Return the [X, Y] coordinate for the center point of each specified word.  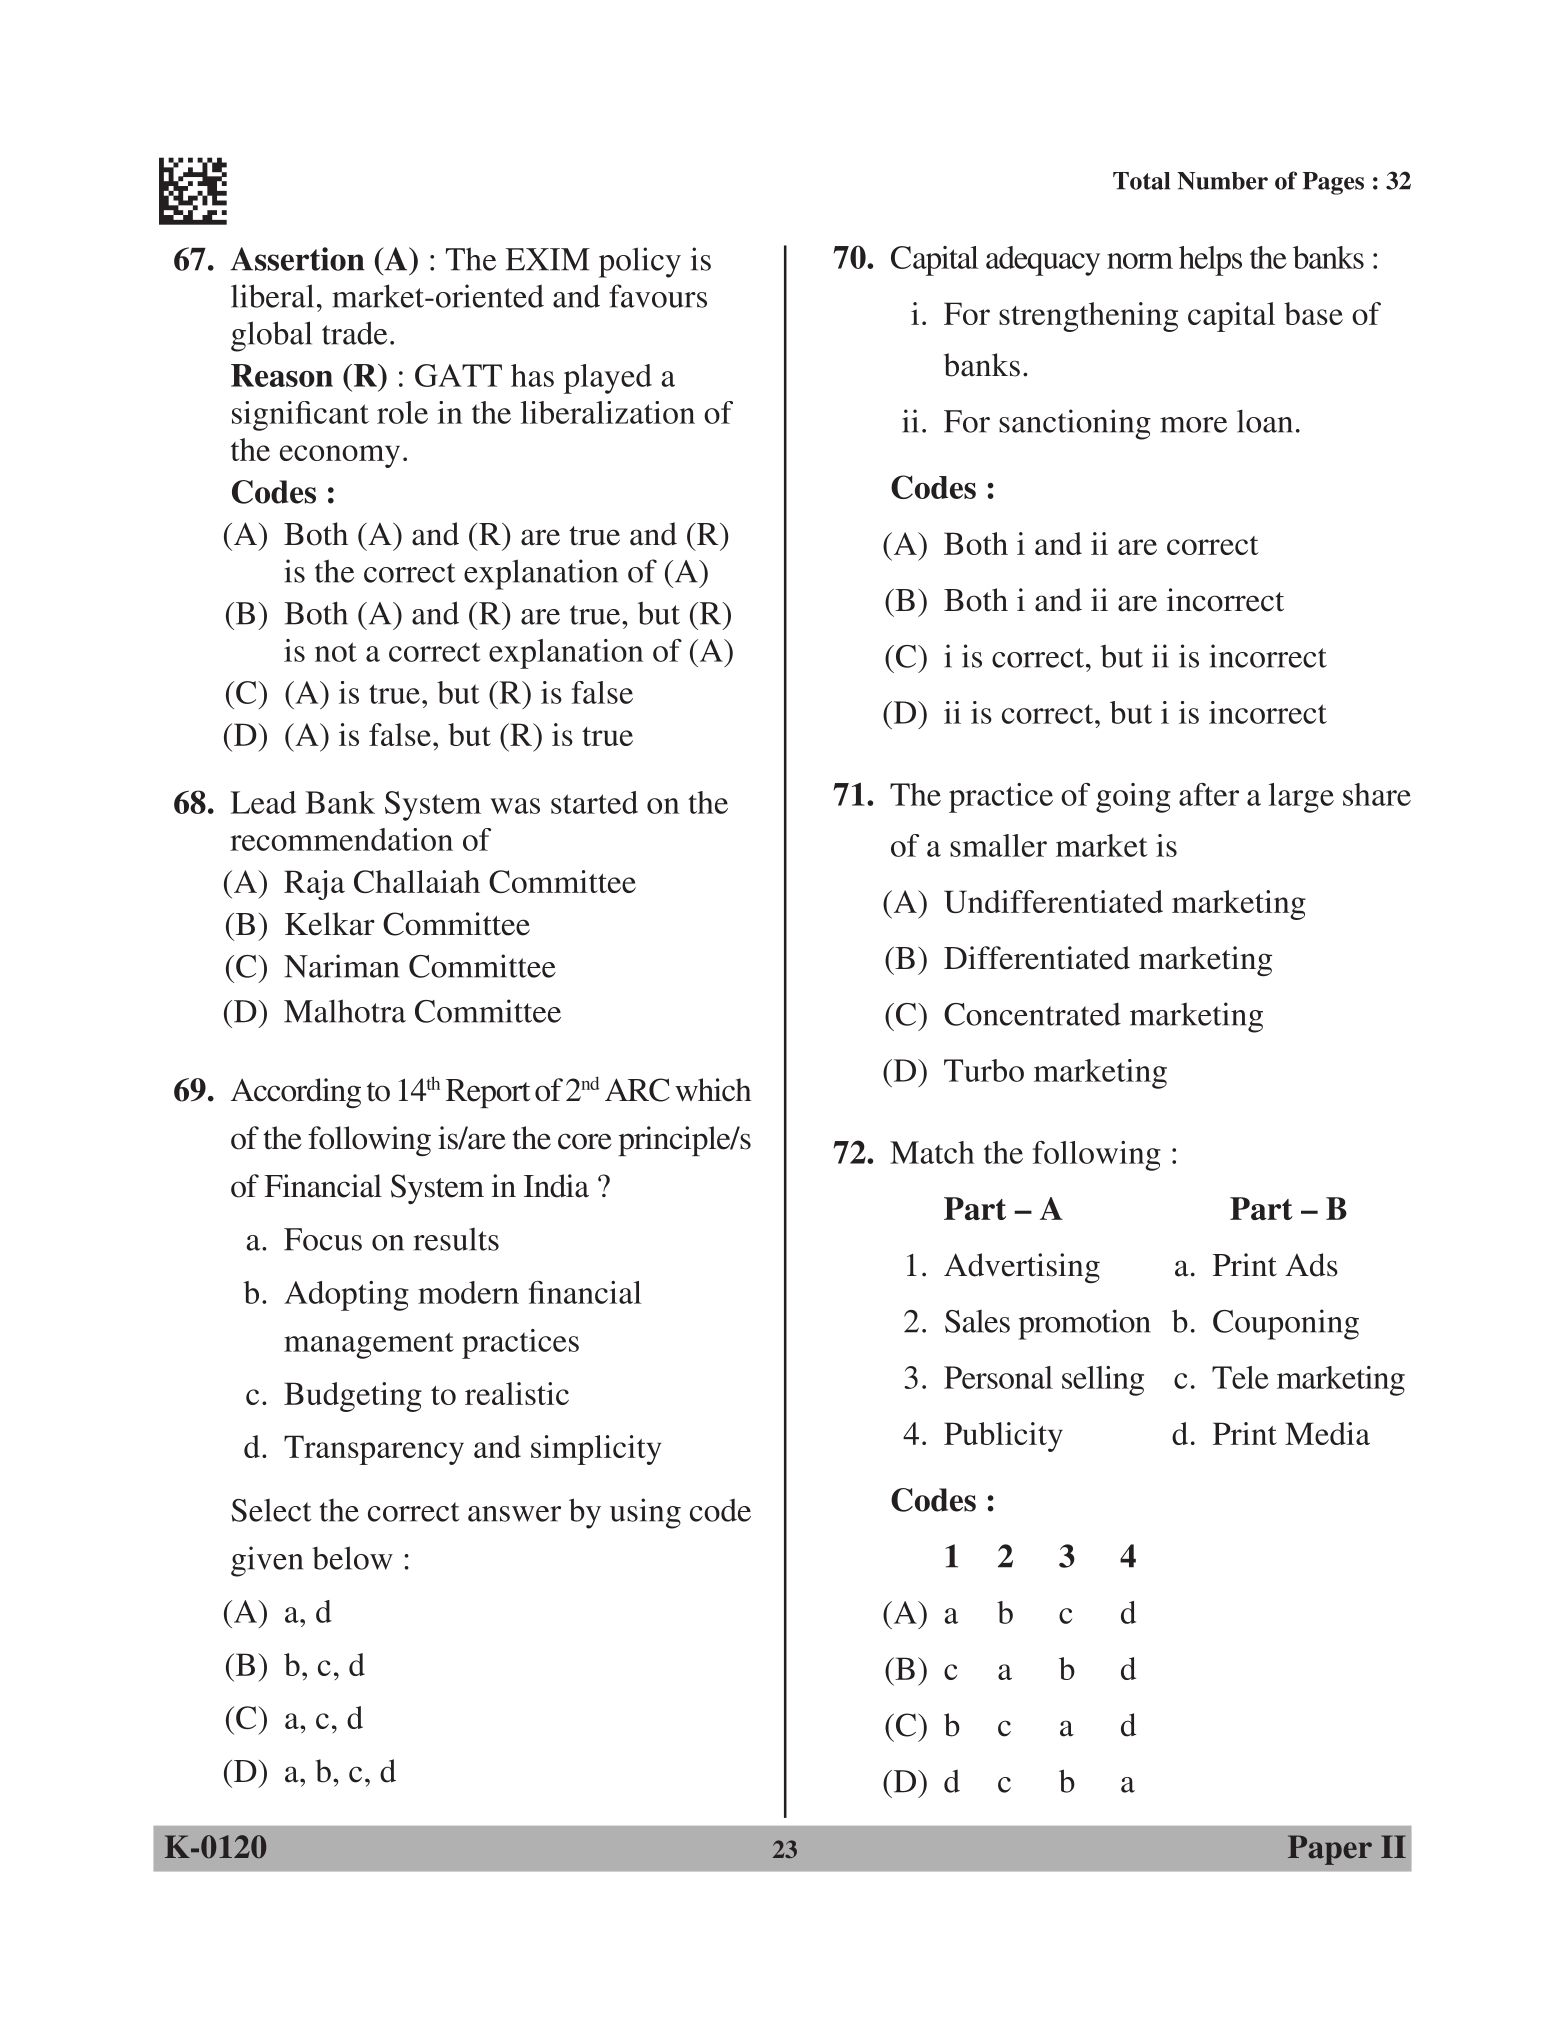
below [352, 1558]
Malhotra [345, 1011]
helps [1210, 261]
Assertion [297, 259]
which [713, 1090]
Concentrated [1032, 1014]
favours [658, 296]
